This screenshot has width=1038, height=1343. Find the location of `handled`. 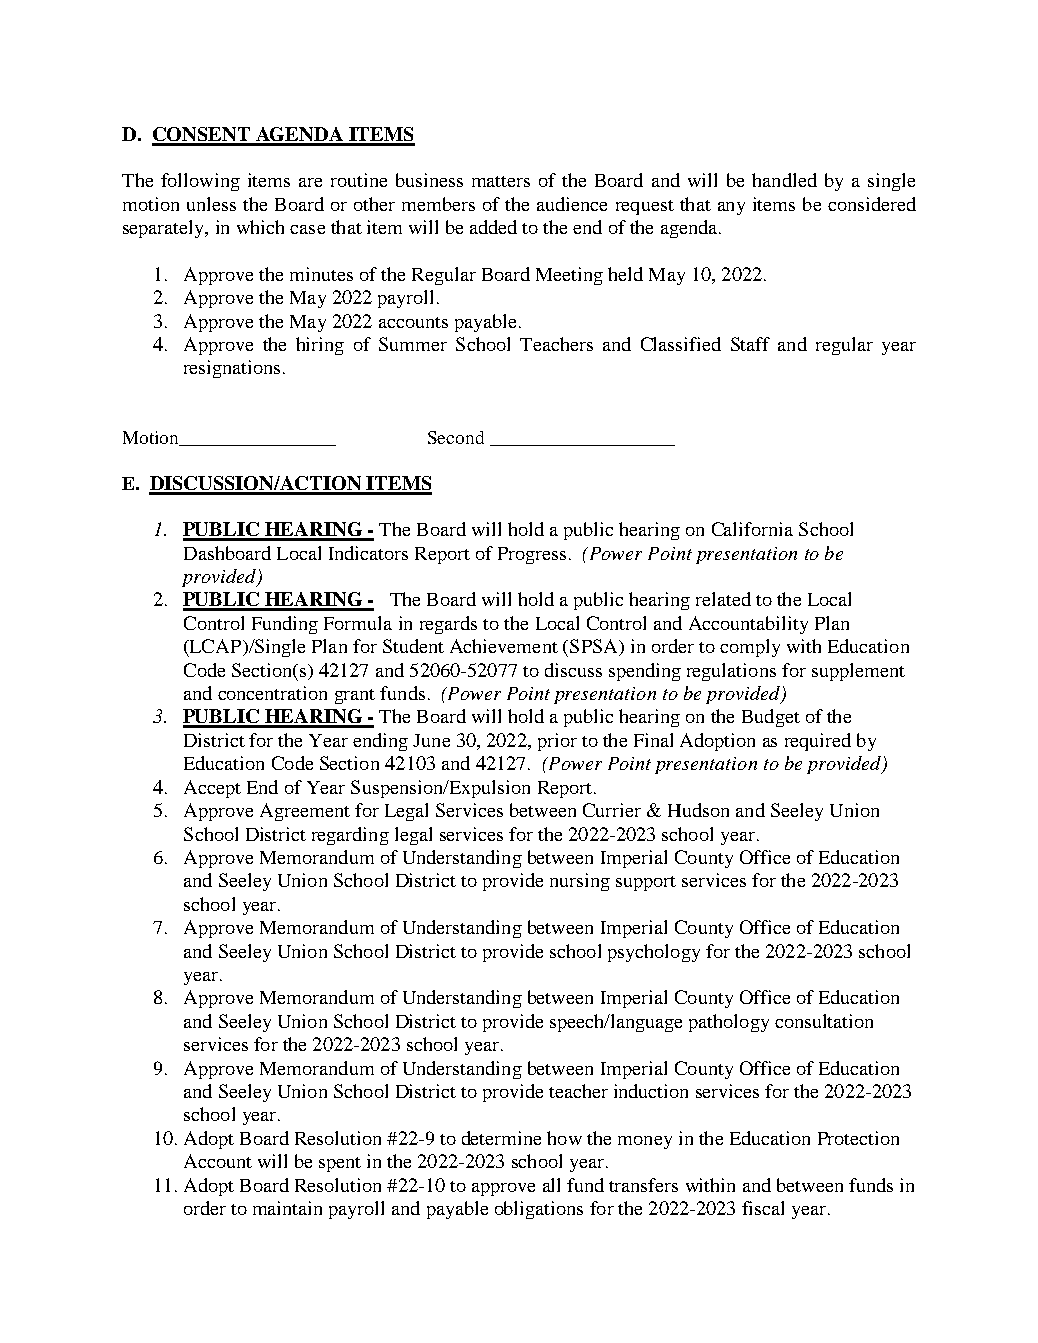

handled is located at coordinates (784, 180).
